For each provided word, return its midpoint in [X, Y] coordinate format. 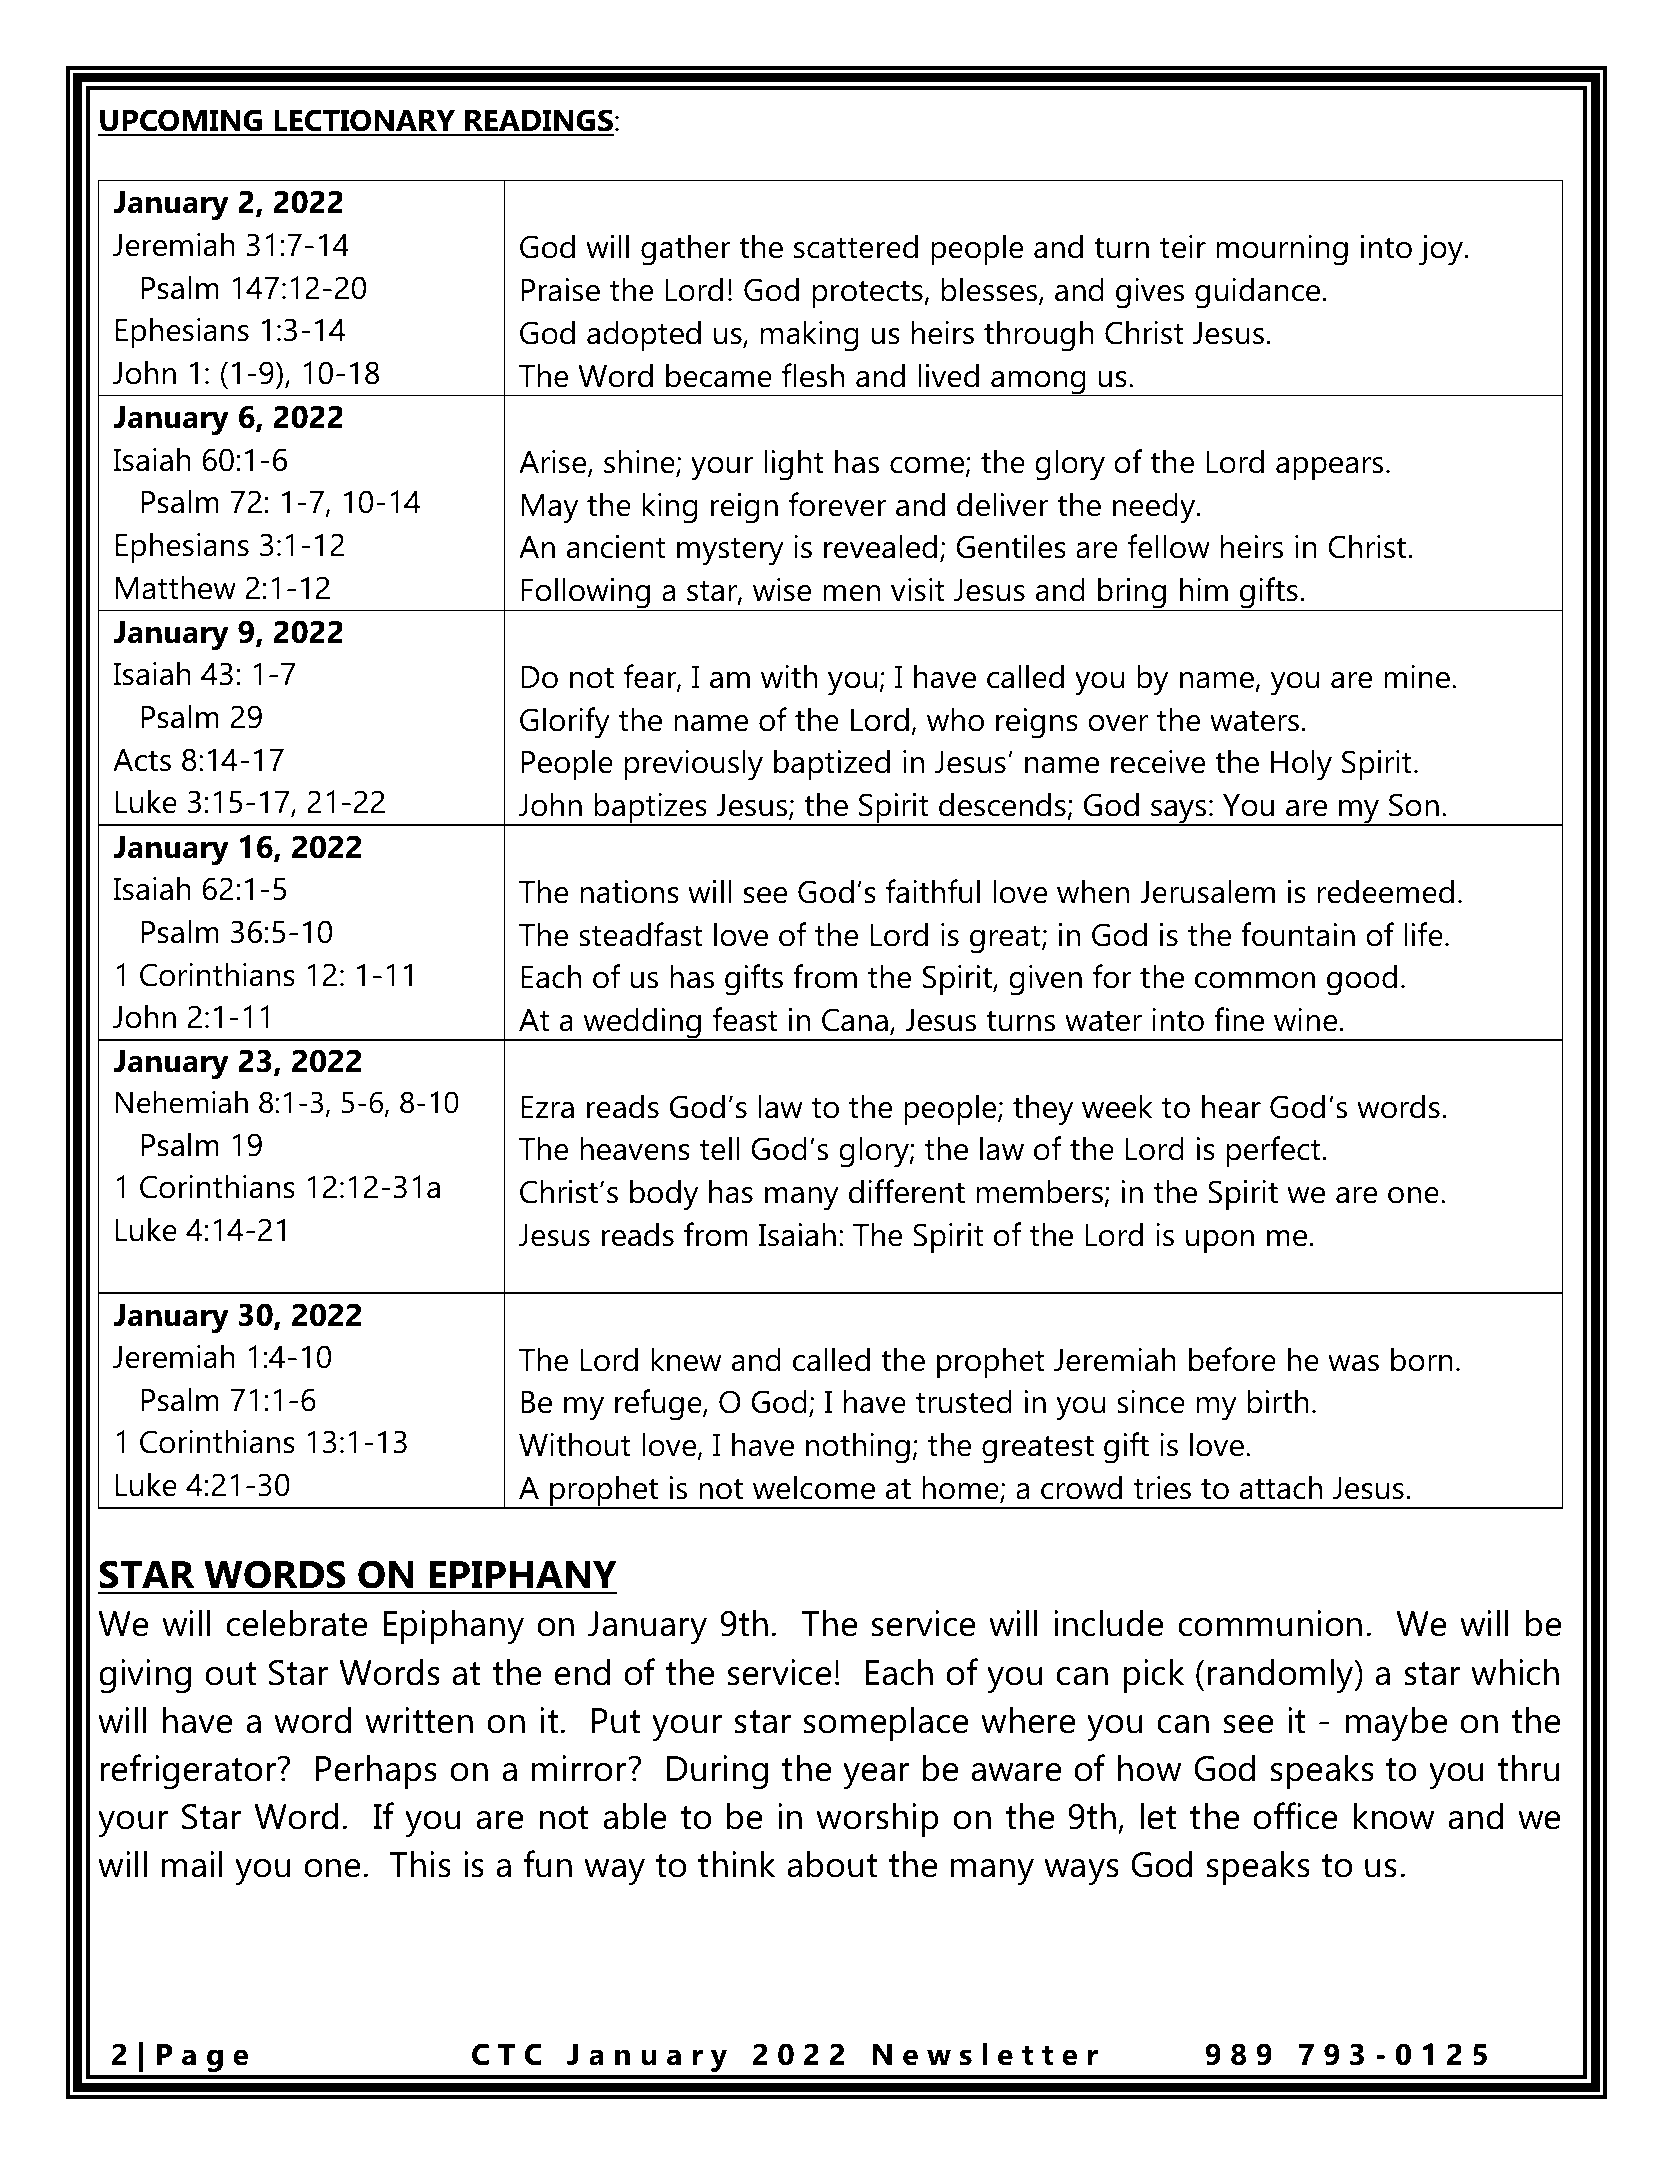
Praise [560, 290]
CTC [507, 2054]
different [907, 1191]
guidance [1257, 293]
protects [869, 294]
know [1394, 1816]
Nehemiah [181, 1102]
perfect [1274, 1152]
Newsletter [985, 2054]
